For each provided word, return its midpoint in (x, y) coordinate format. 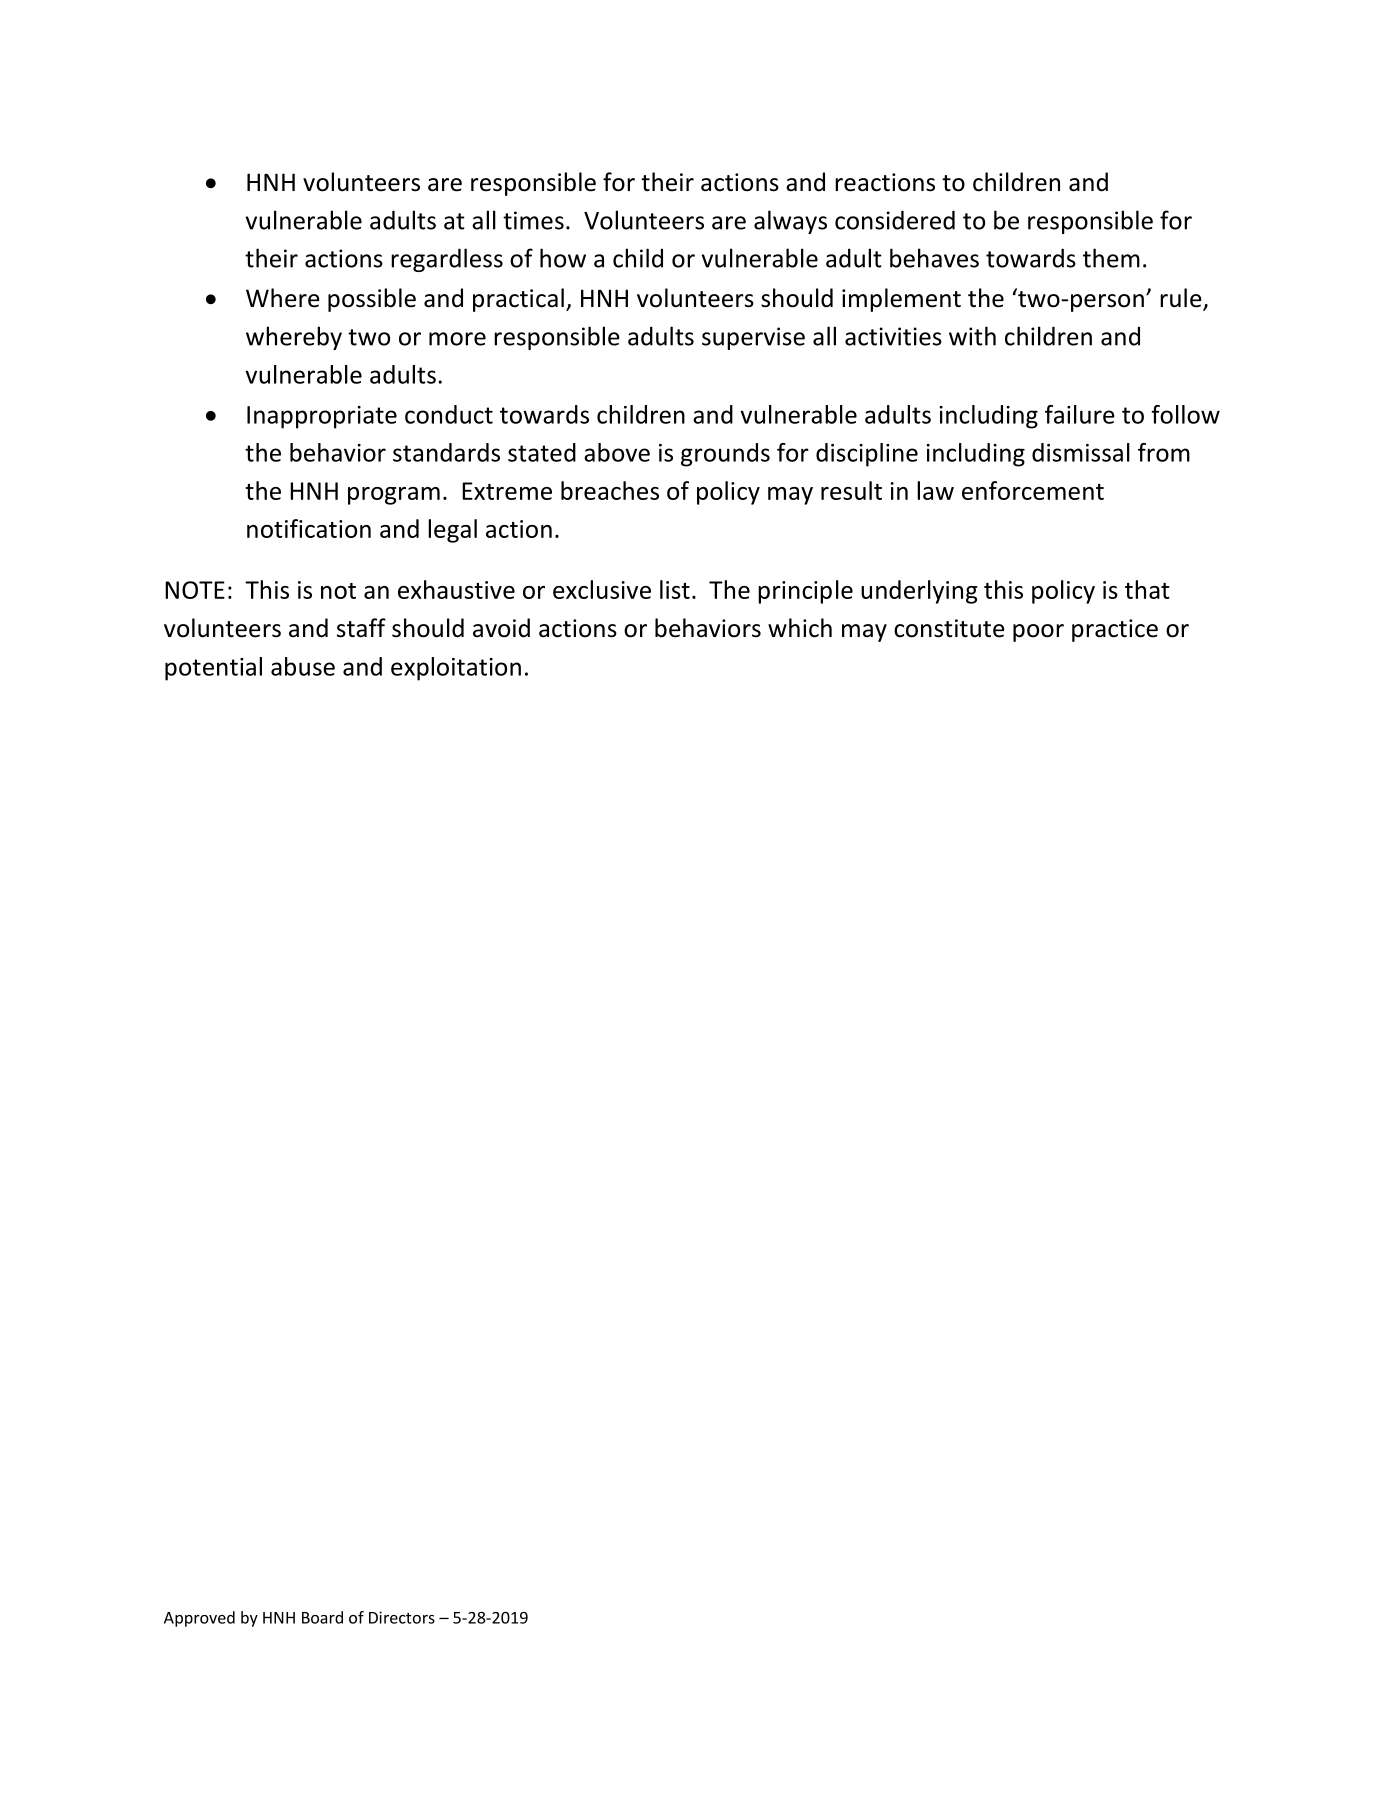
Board (322, 1617)
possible (372, 300)
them (1111, 258)
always (790, 222)
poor (1038, 633)
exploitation (456, 669)
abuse (303, 666)
